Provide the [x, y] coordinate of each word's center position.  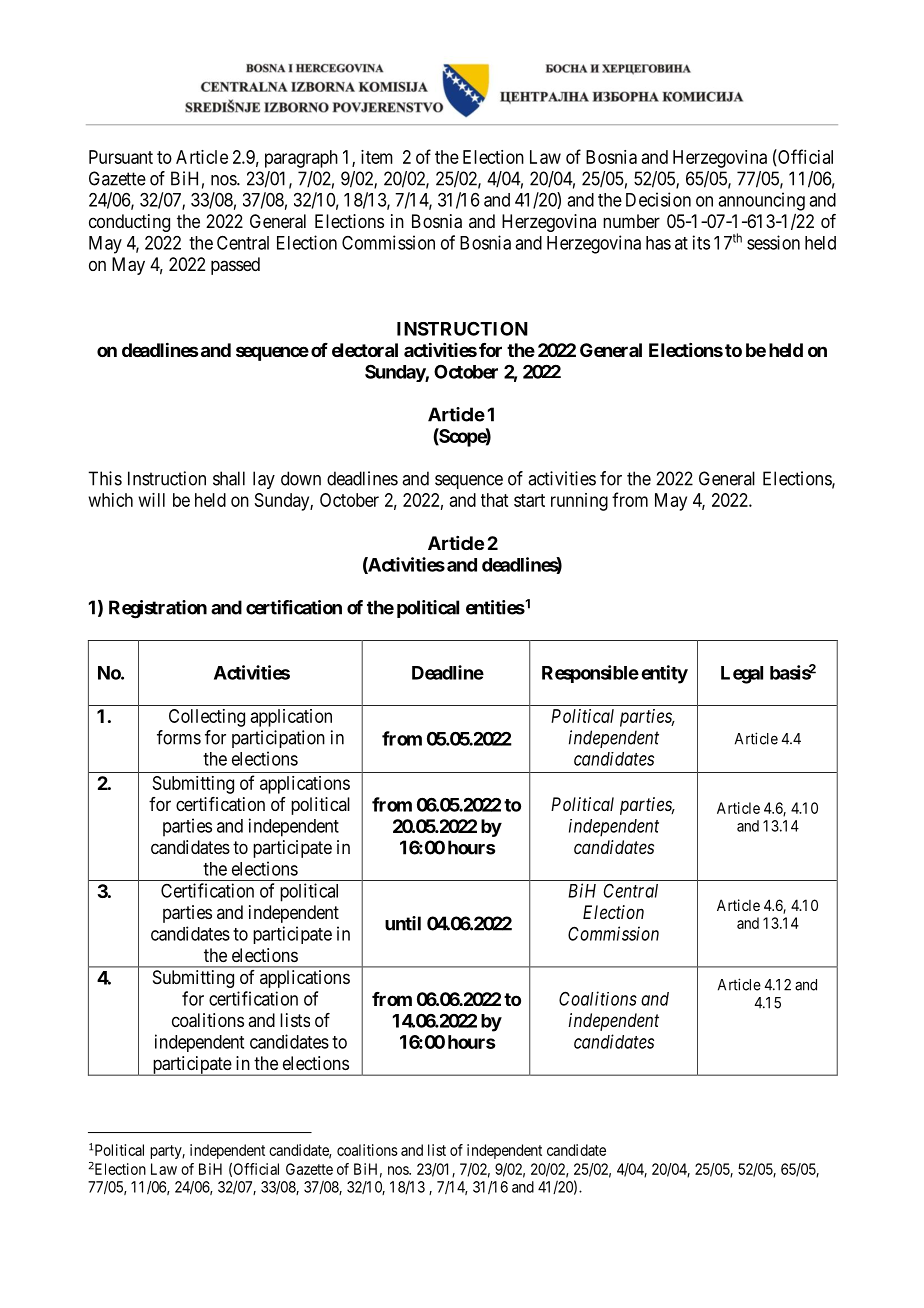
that [494, 500]
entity [664, 674]
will [152, 500]
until [403, 923]
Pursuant [121, 157]
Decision [658, 199]
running [579, 502]
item [377, 157]
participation [278, 739]
